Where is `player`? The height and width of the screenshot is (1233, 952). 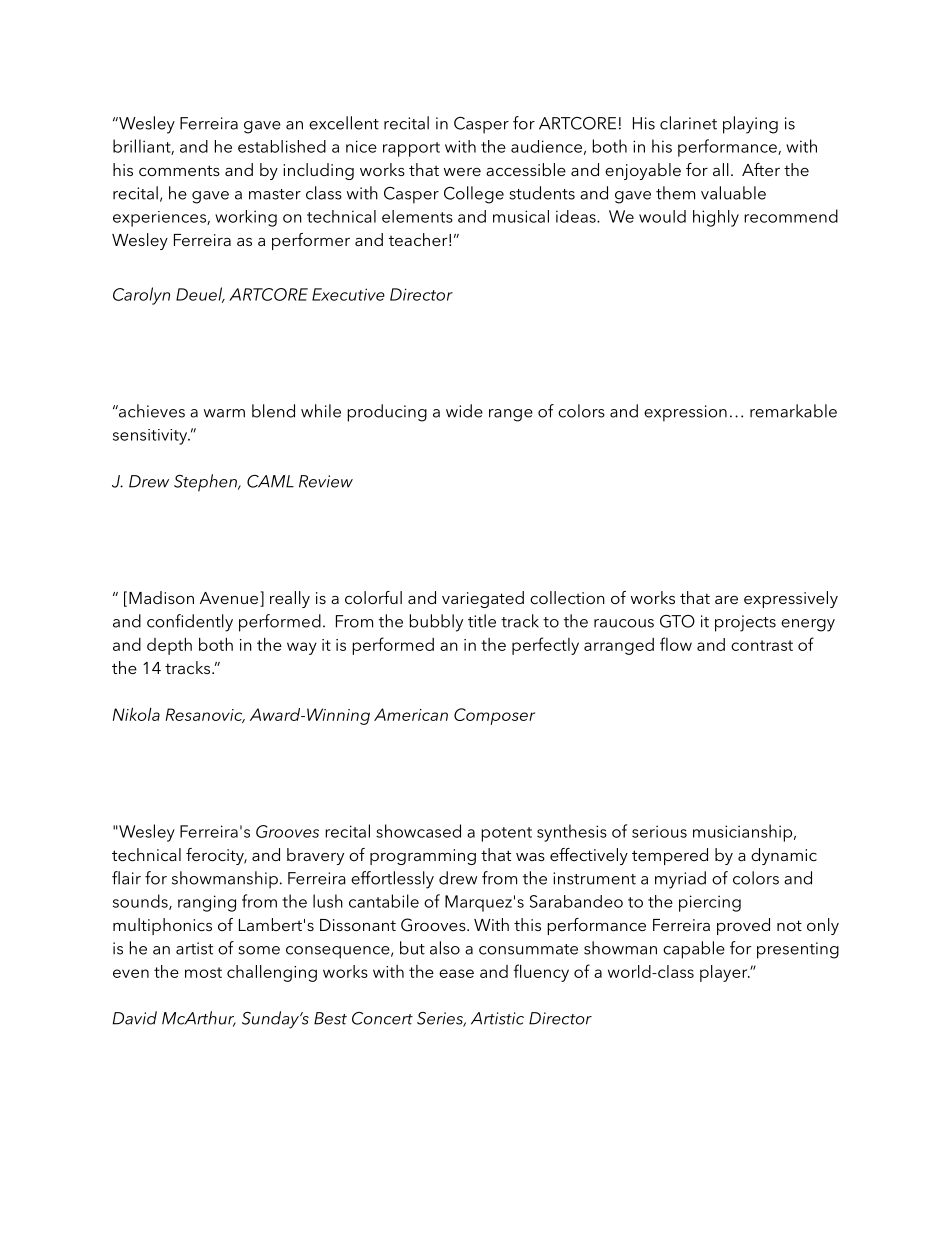 player is located at coordinates (725, 973).
